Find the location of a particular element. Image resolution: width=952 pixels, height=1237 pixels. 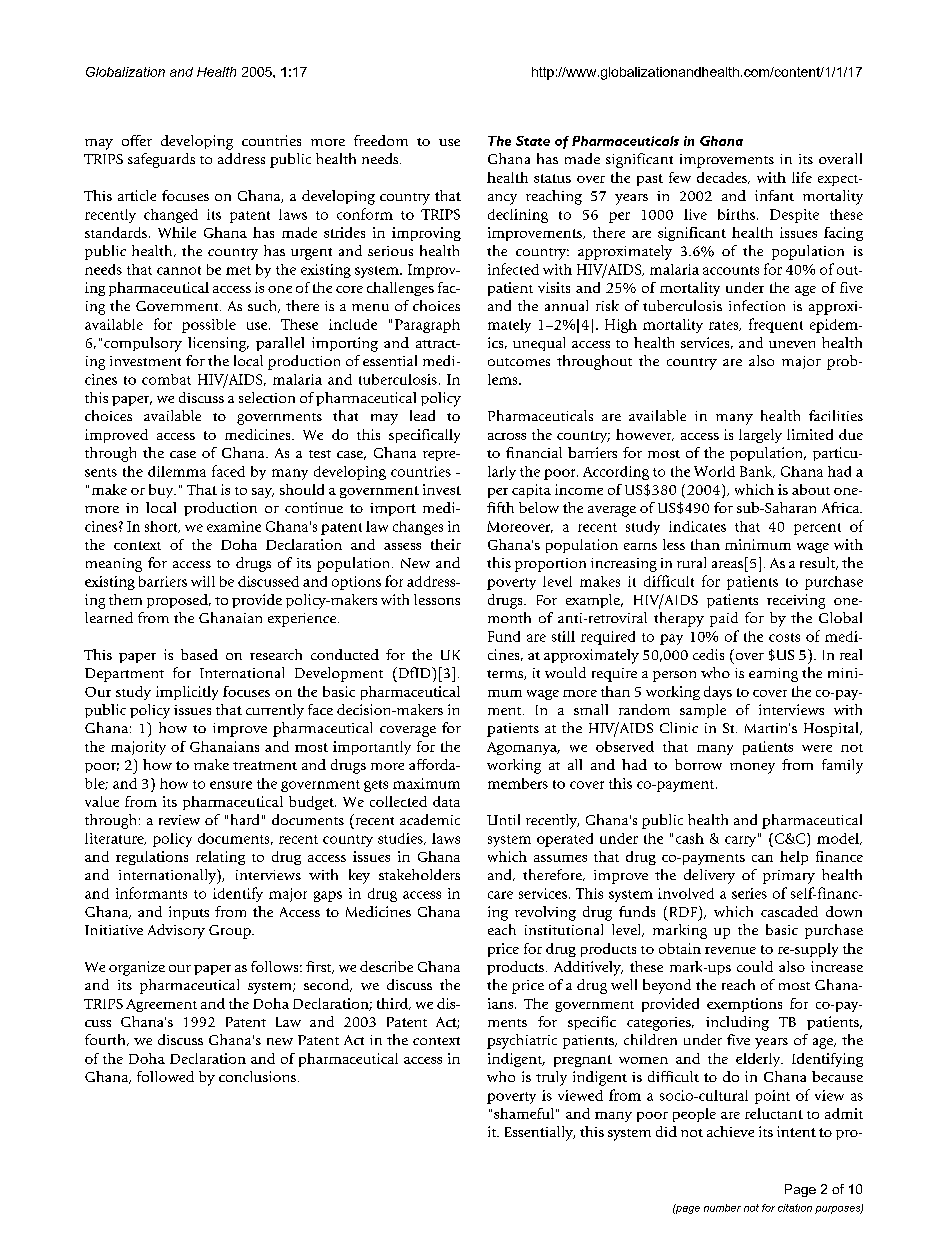

shameful is located at coordinates (524, 1113).
